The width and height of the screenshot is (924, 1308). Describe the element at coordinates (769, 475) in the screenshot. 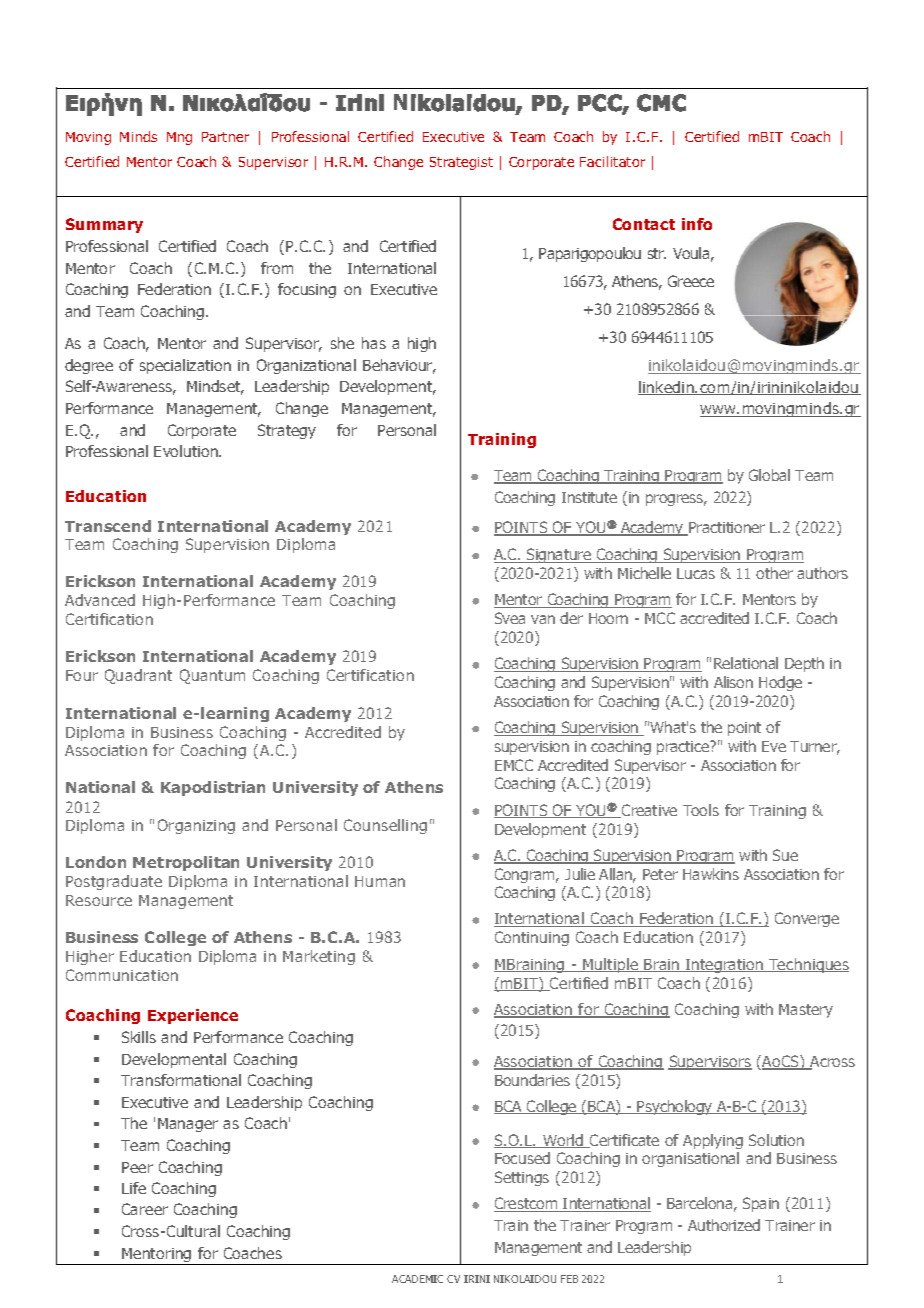

I see `Global` at that location.
